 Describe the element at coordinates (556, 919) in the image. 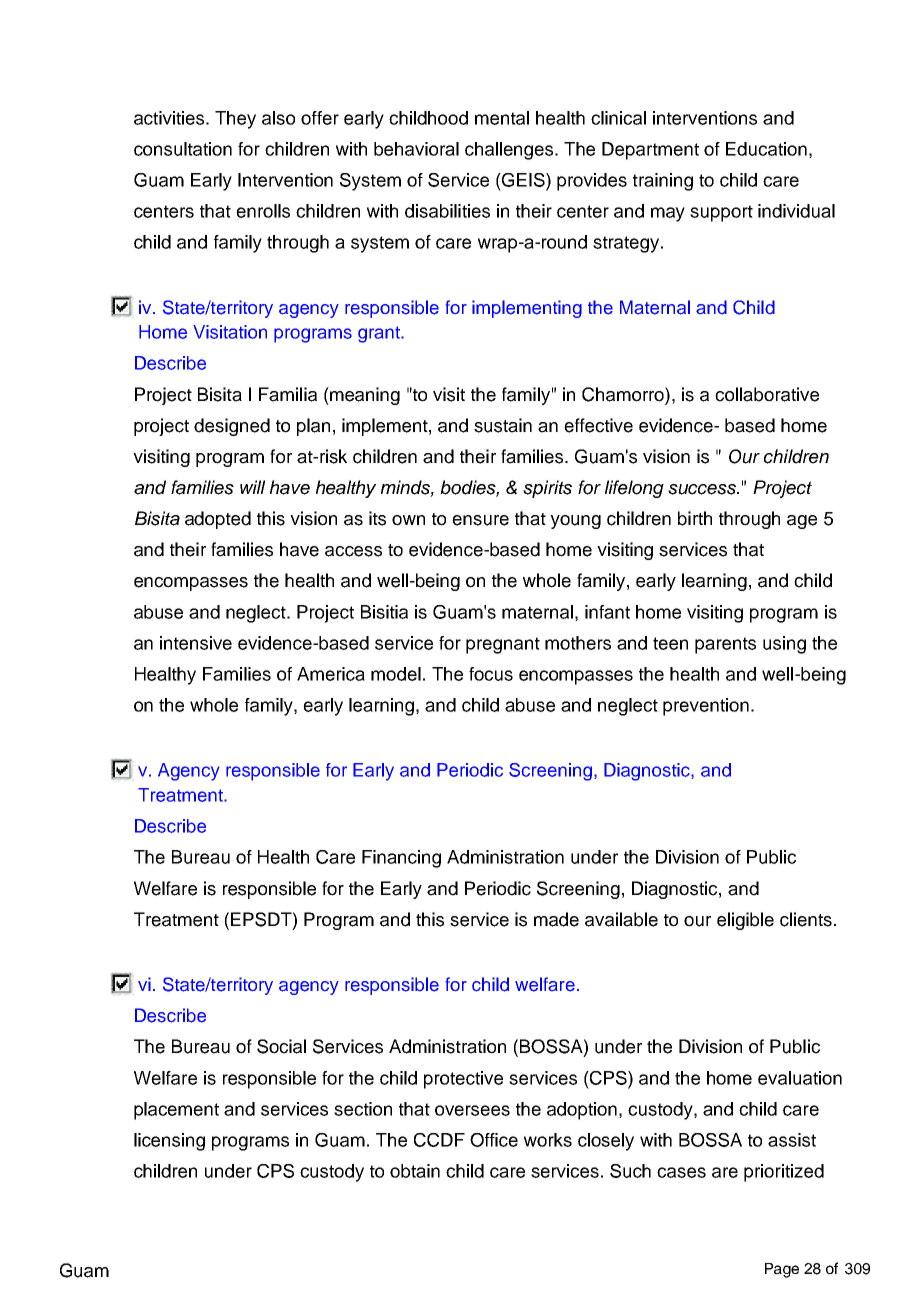

I see `made` at that location.
